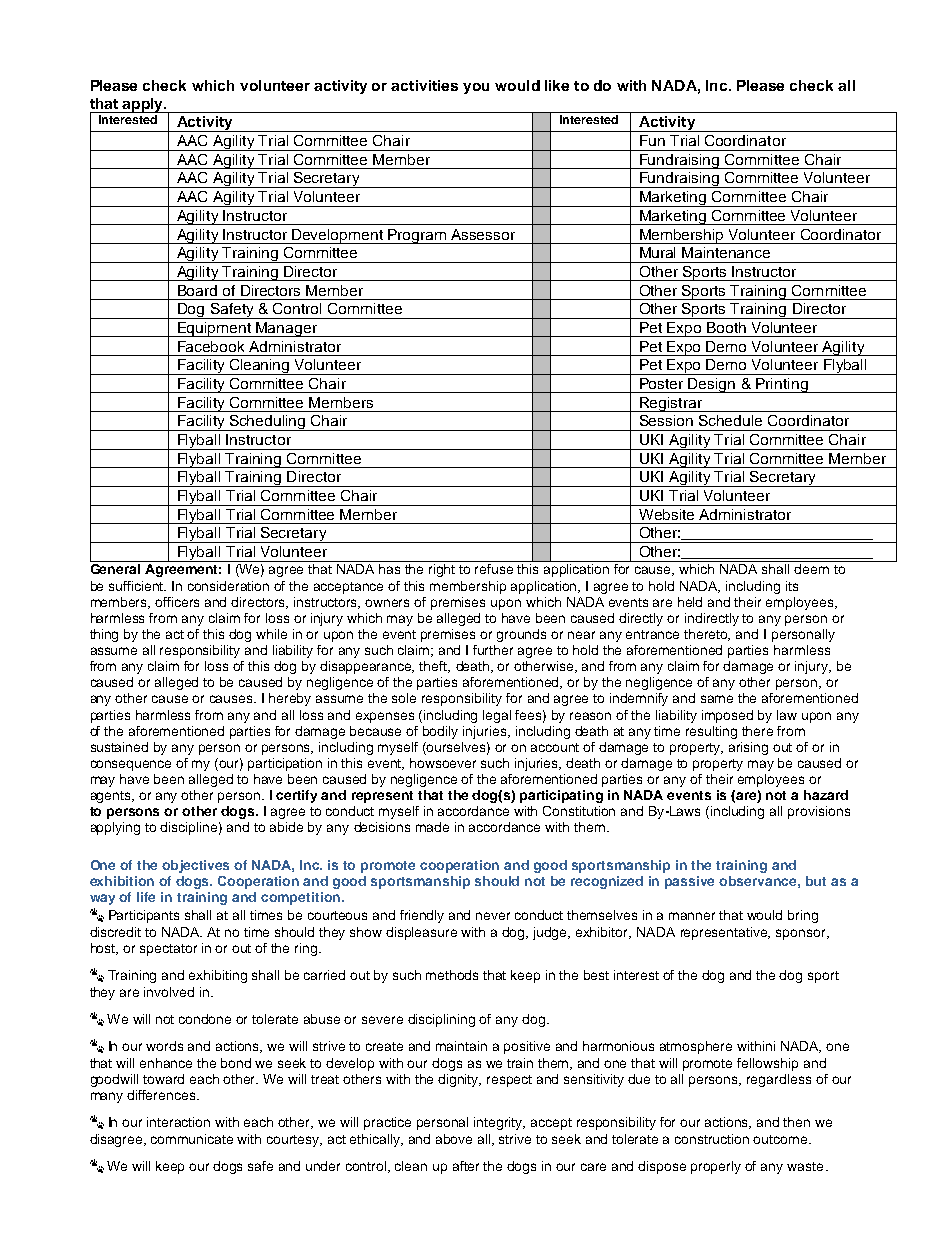 The height and width of the screenshot is (1233, 952). I want to click on like, so click(557, 85).
